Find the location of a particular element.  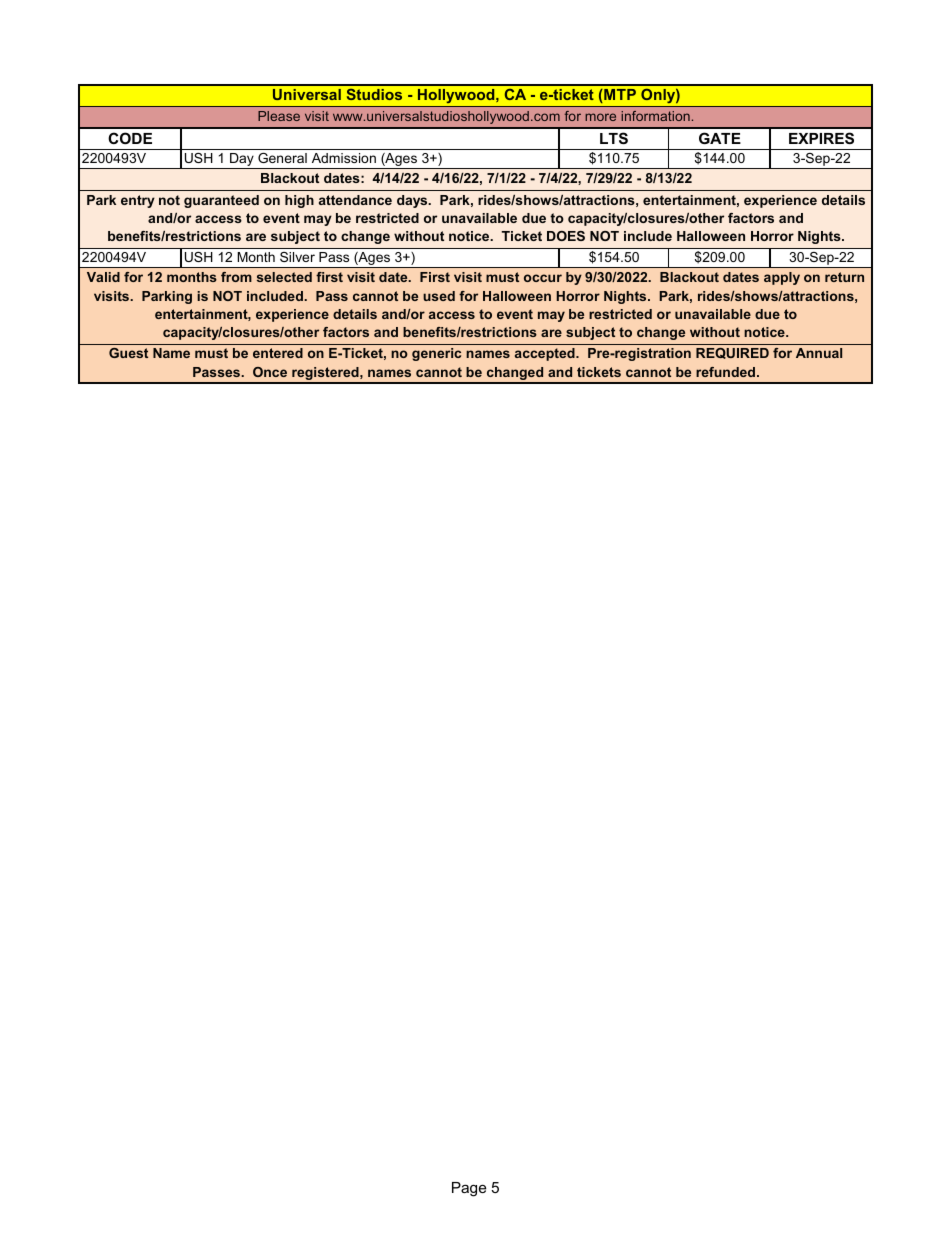

Page is located at coordinates (469, 1189).
